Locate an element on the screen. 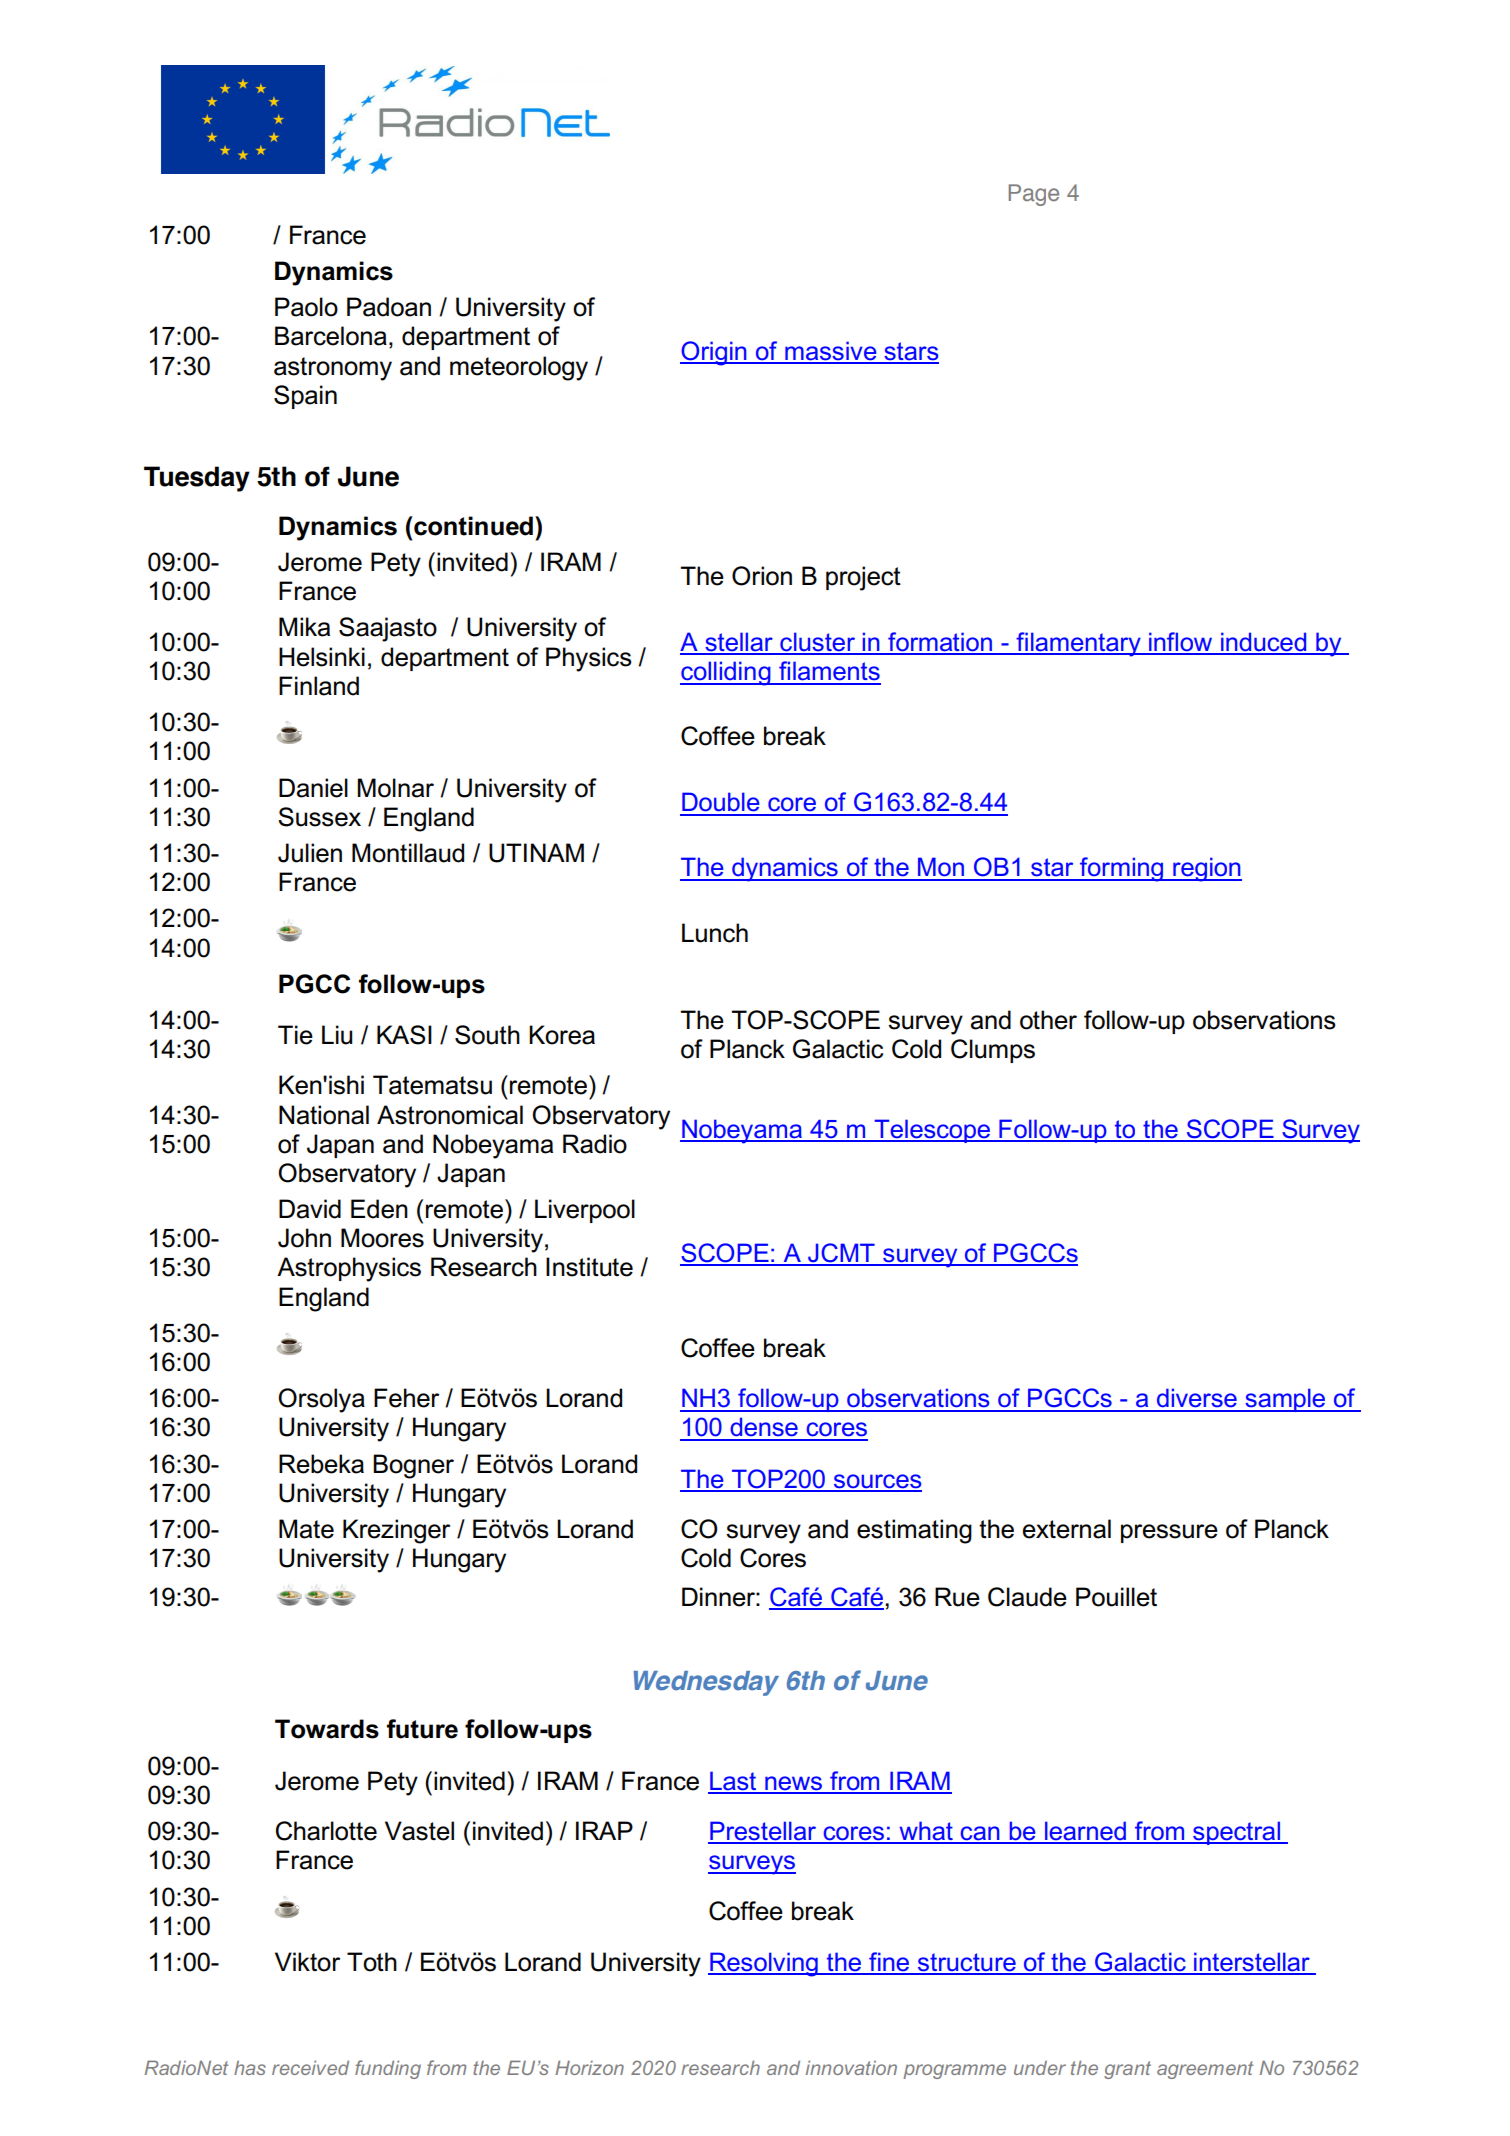 The height and width of the screenshot is (2136, 1510). received is located at coordinates (310, 2067).
